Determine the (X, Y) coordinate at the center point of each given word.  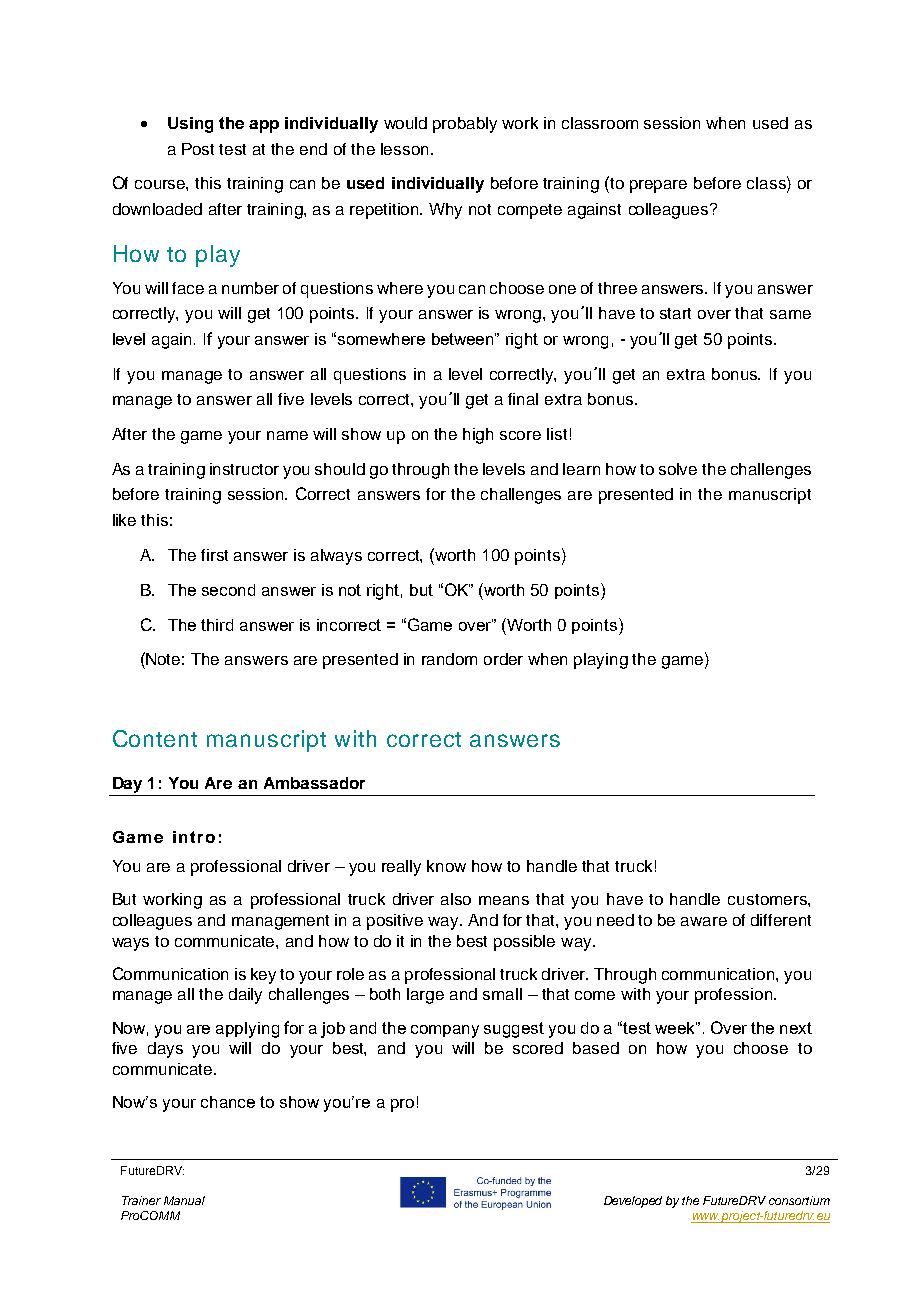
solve (678, 469)
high (478, 436)
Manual (184, 1200)
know (446, 866)
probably (465, 125)
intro (194, 837)
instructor (244, 469)
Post (198, 149)
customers (768, 899)
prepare (658, 186)
